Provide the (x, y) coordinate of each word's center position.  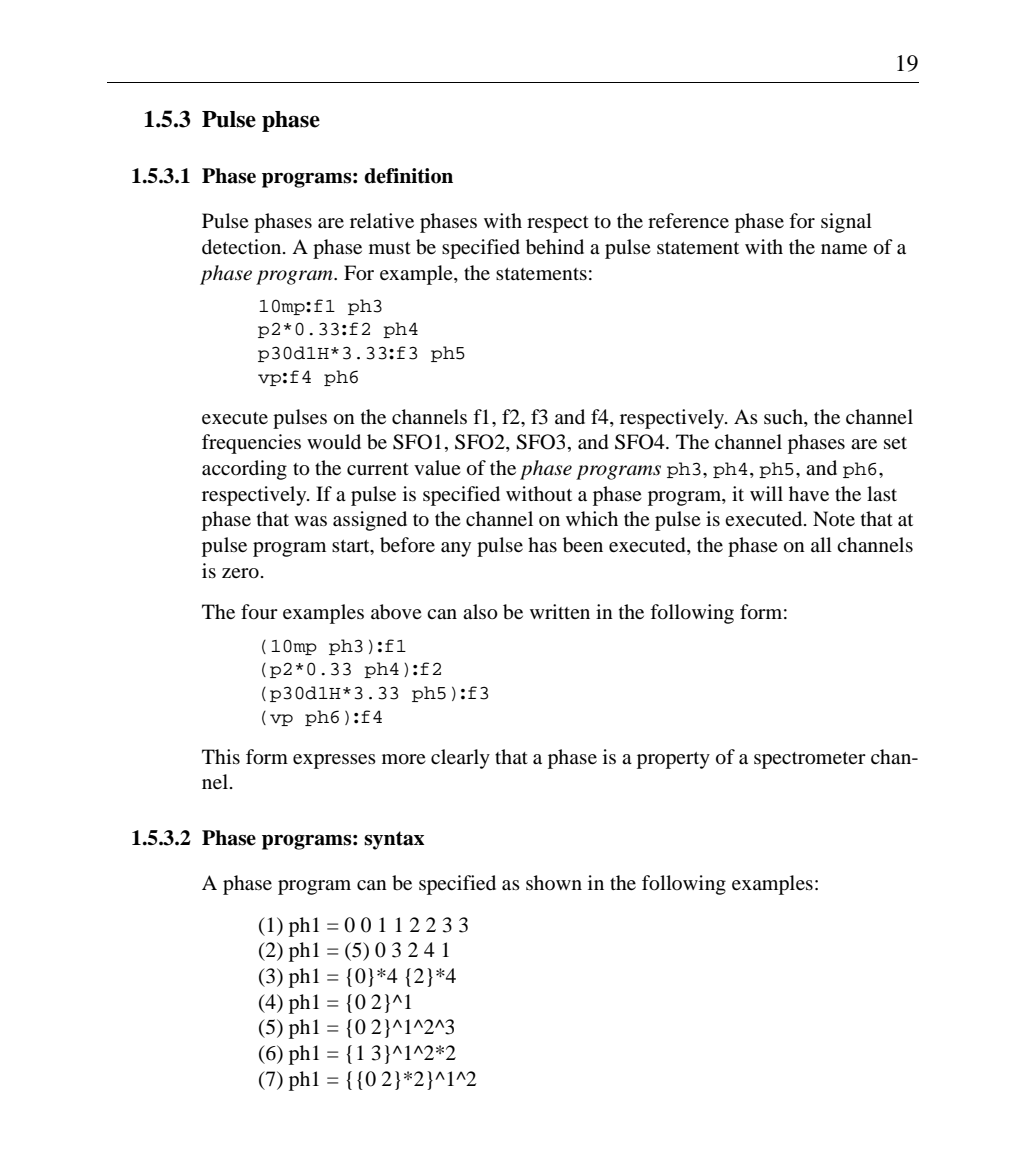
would (334, 441)
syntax (394, 840)
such (784, 416)
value (437, 468)
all (821, 544)
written (560, 611)
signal (846, 223)
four (259, 612)
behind (555, 247)
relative (382, 220)
